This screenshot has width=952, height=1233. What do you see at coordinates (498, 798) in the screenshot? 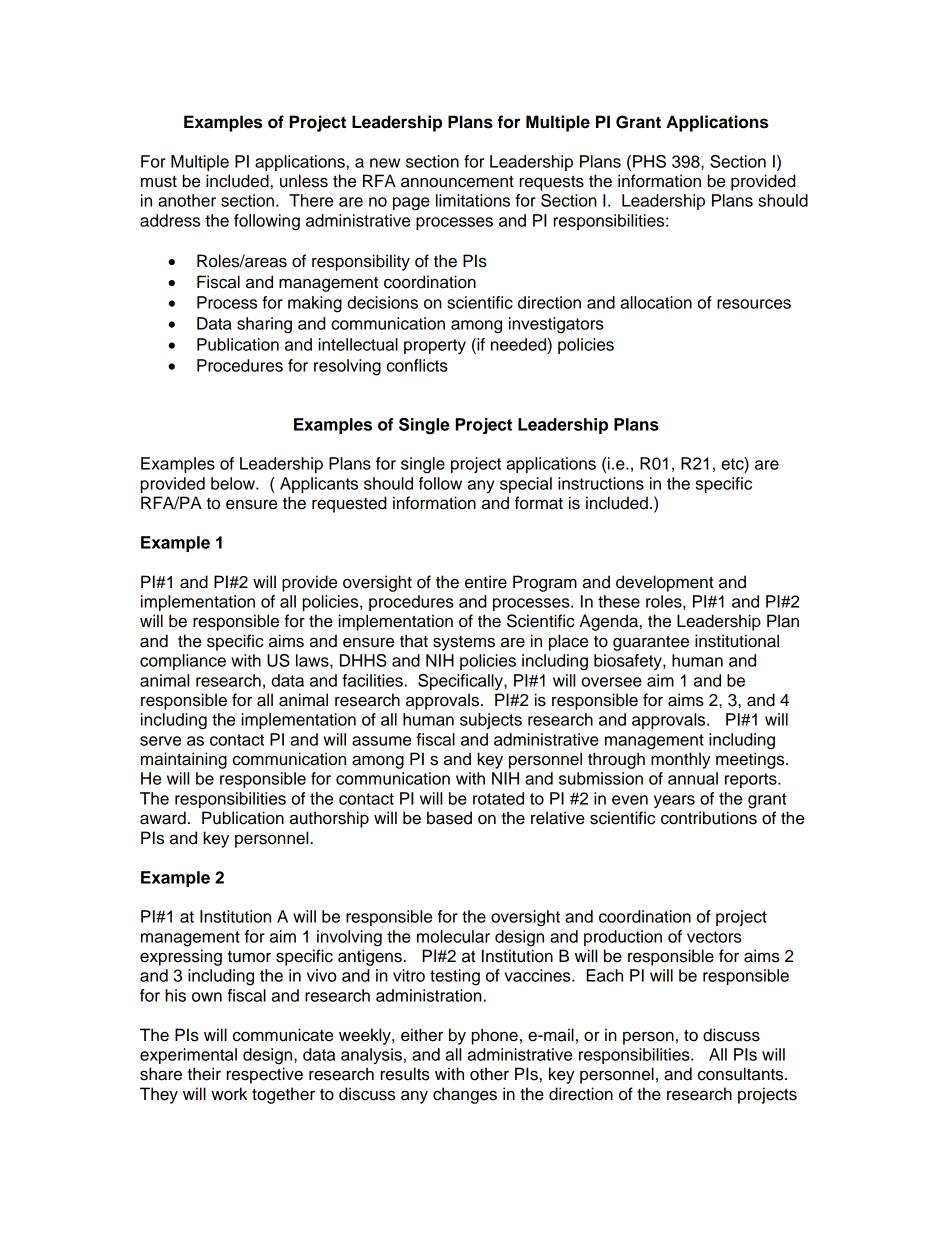
I see `rotated` at bounding box center [498, 798].
